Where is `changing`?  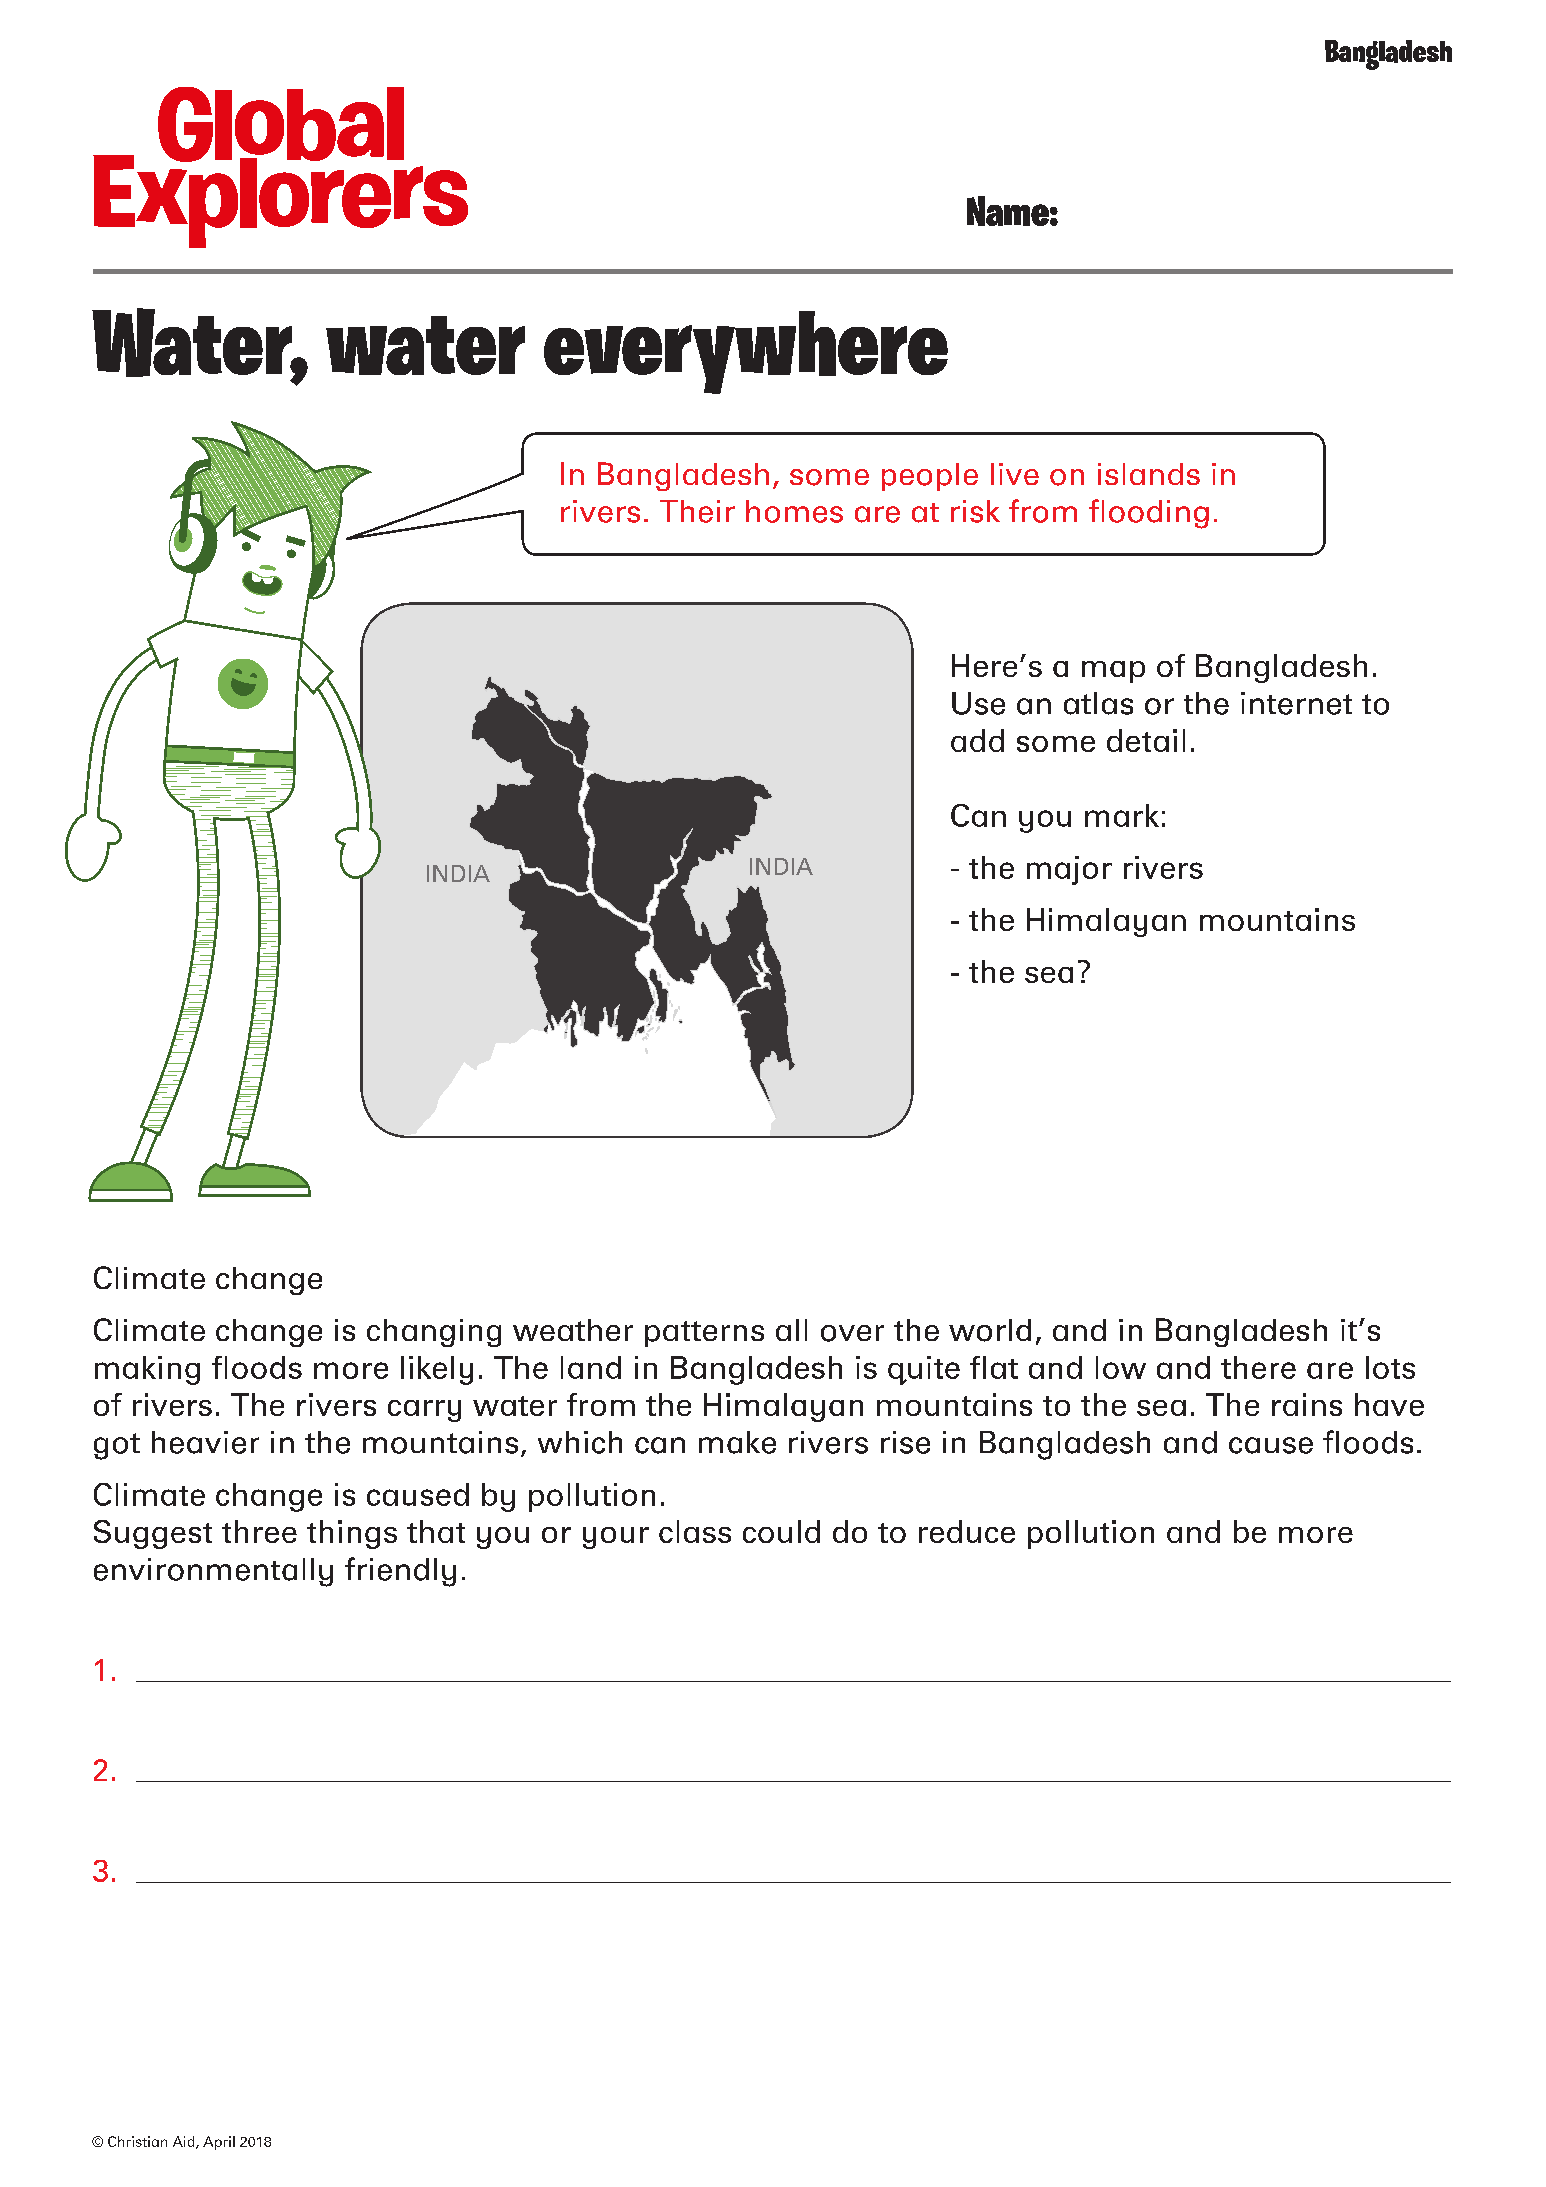
changing is located at coordinates (434, 1333).
